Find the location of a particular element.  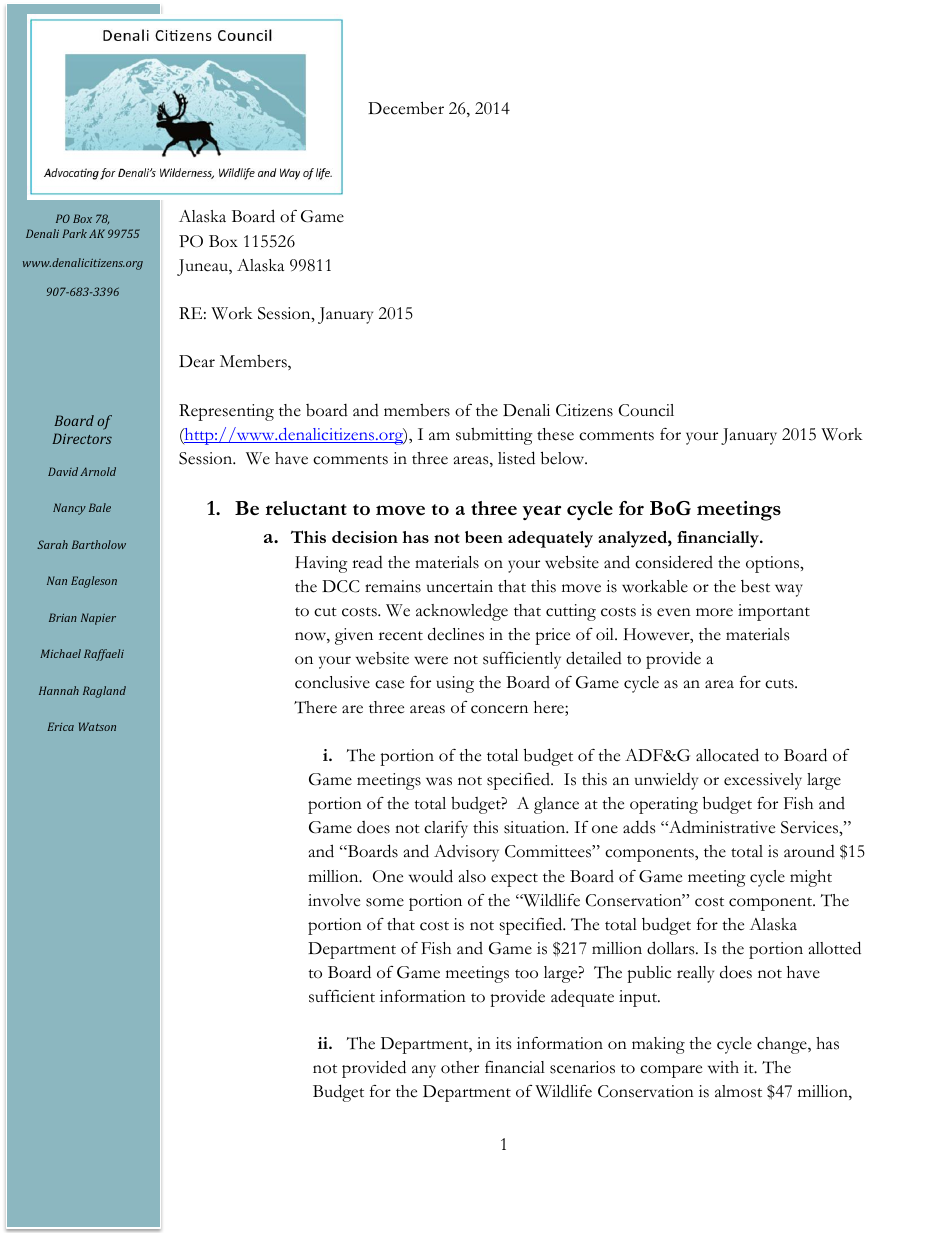

Park is located at coordinates (74, 233).
